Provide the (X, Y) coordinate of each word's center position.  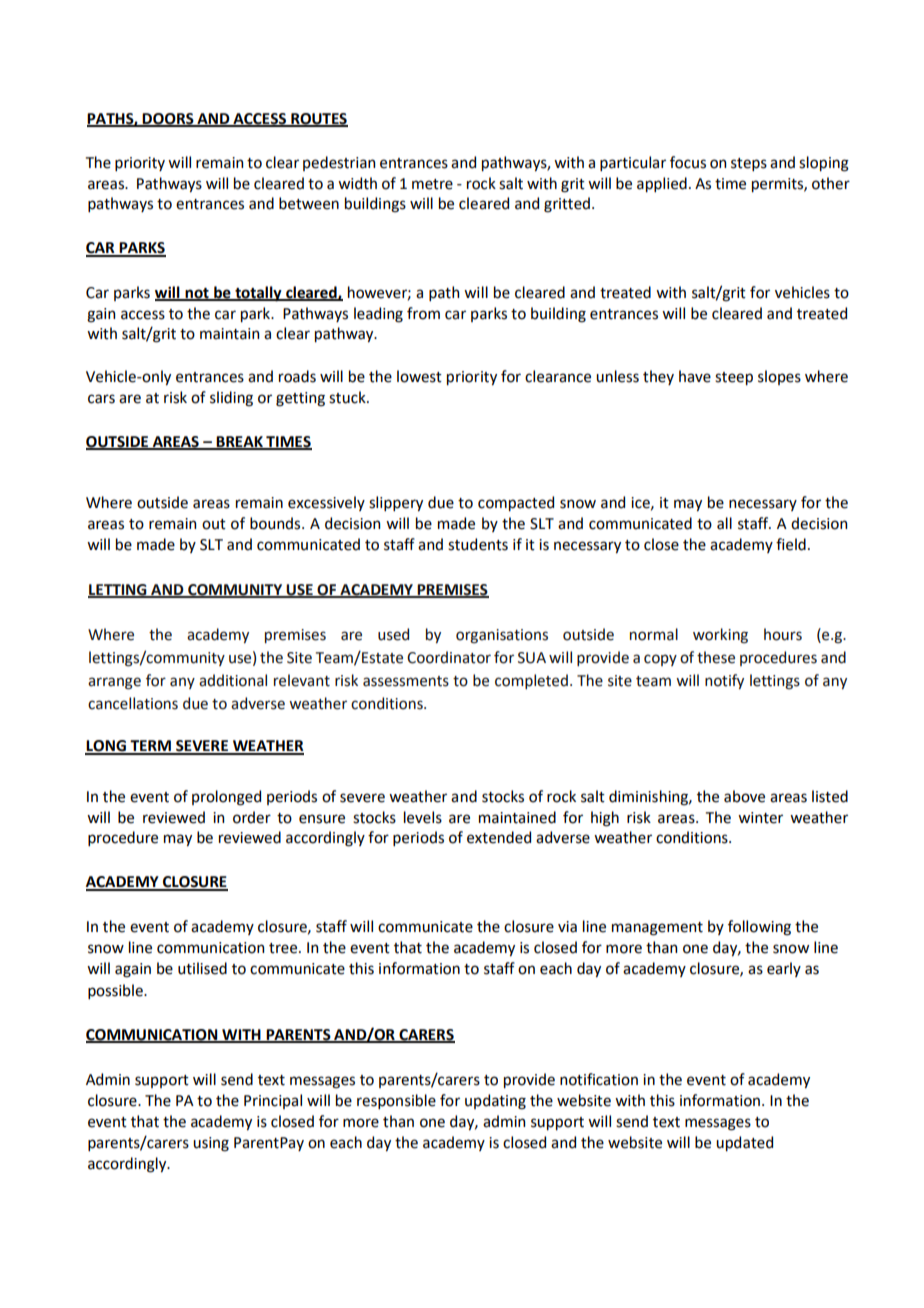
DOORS (168, 119)
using (211, 1144)
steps (749, 164)
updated (744, 1143)
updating (495, 1102)
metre (432, 184)
